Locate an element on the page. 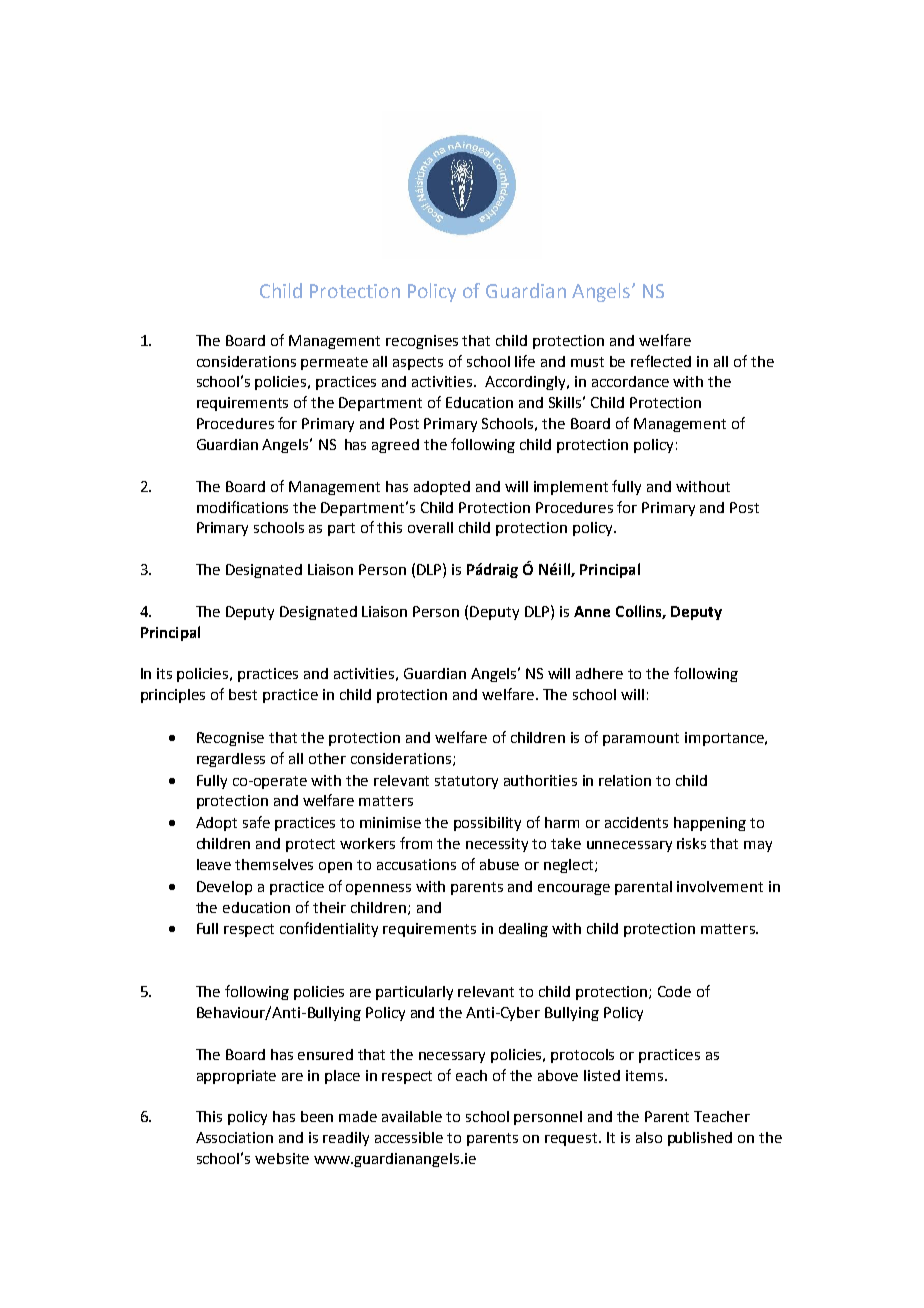  importance is located at coordinates (725, 739).
